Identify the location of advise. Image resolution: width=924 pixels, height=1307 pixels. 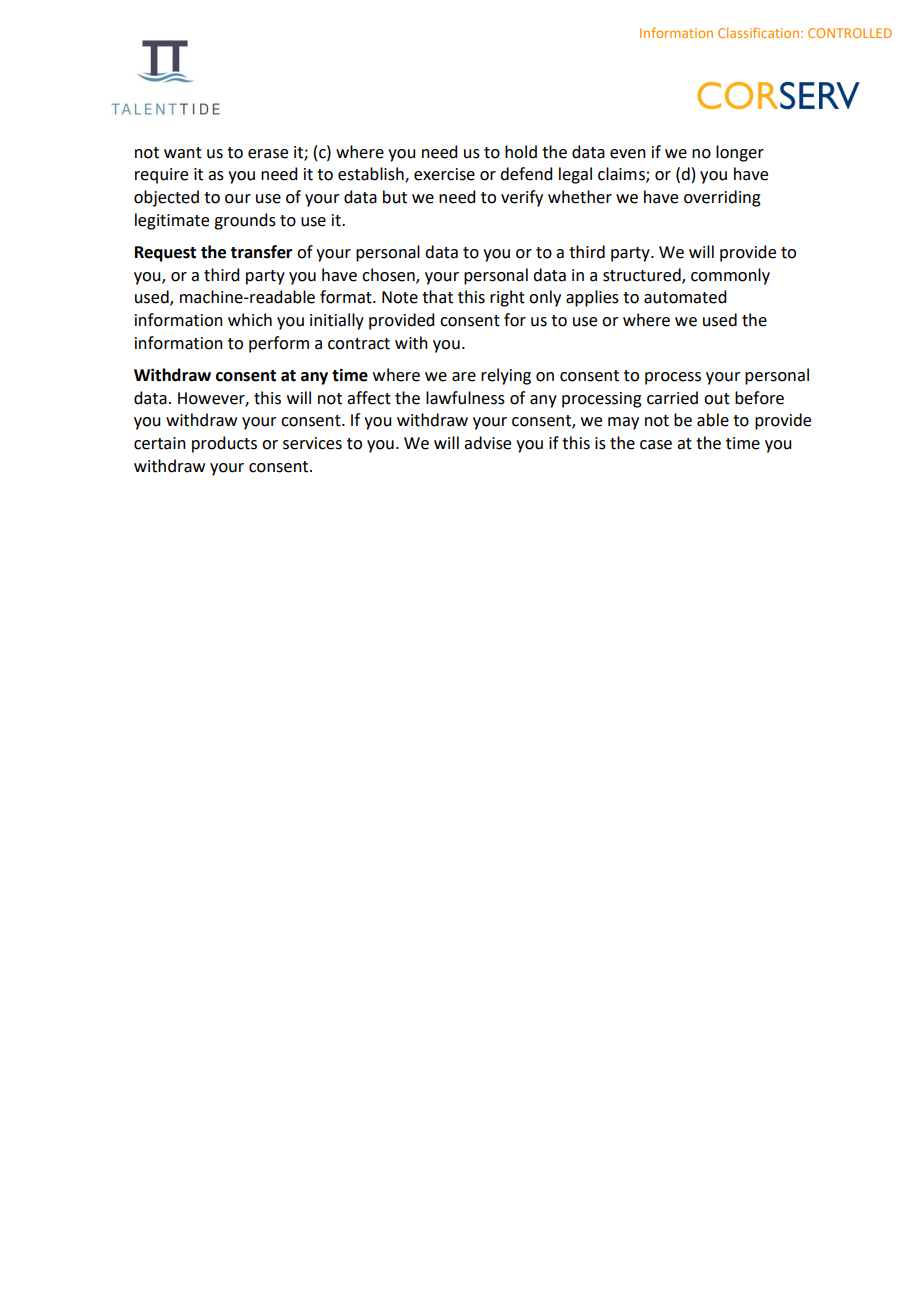
(487, 443).
